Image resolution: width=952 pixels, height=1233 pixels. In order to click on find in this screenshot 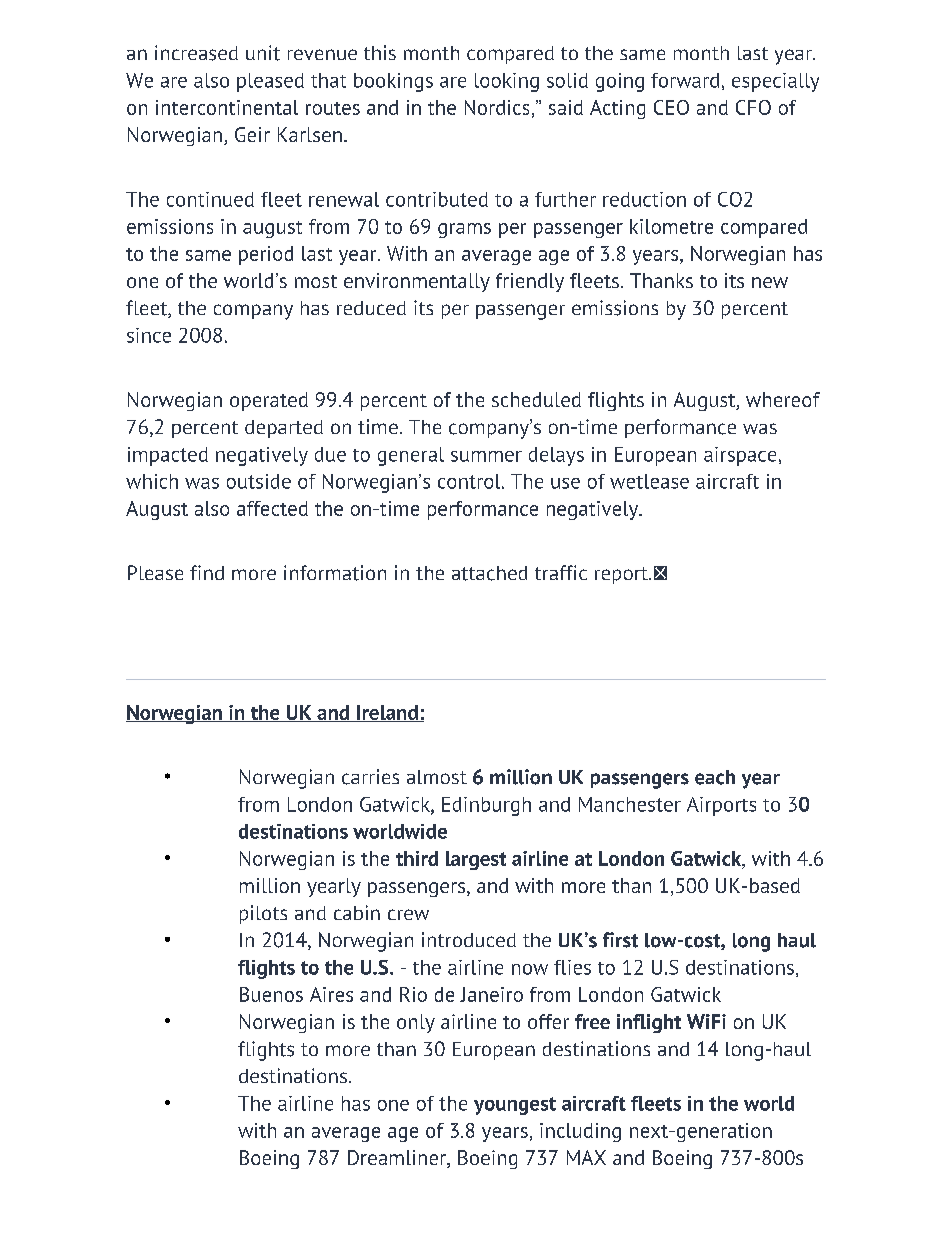, I will do `click(207, 572)`.
